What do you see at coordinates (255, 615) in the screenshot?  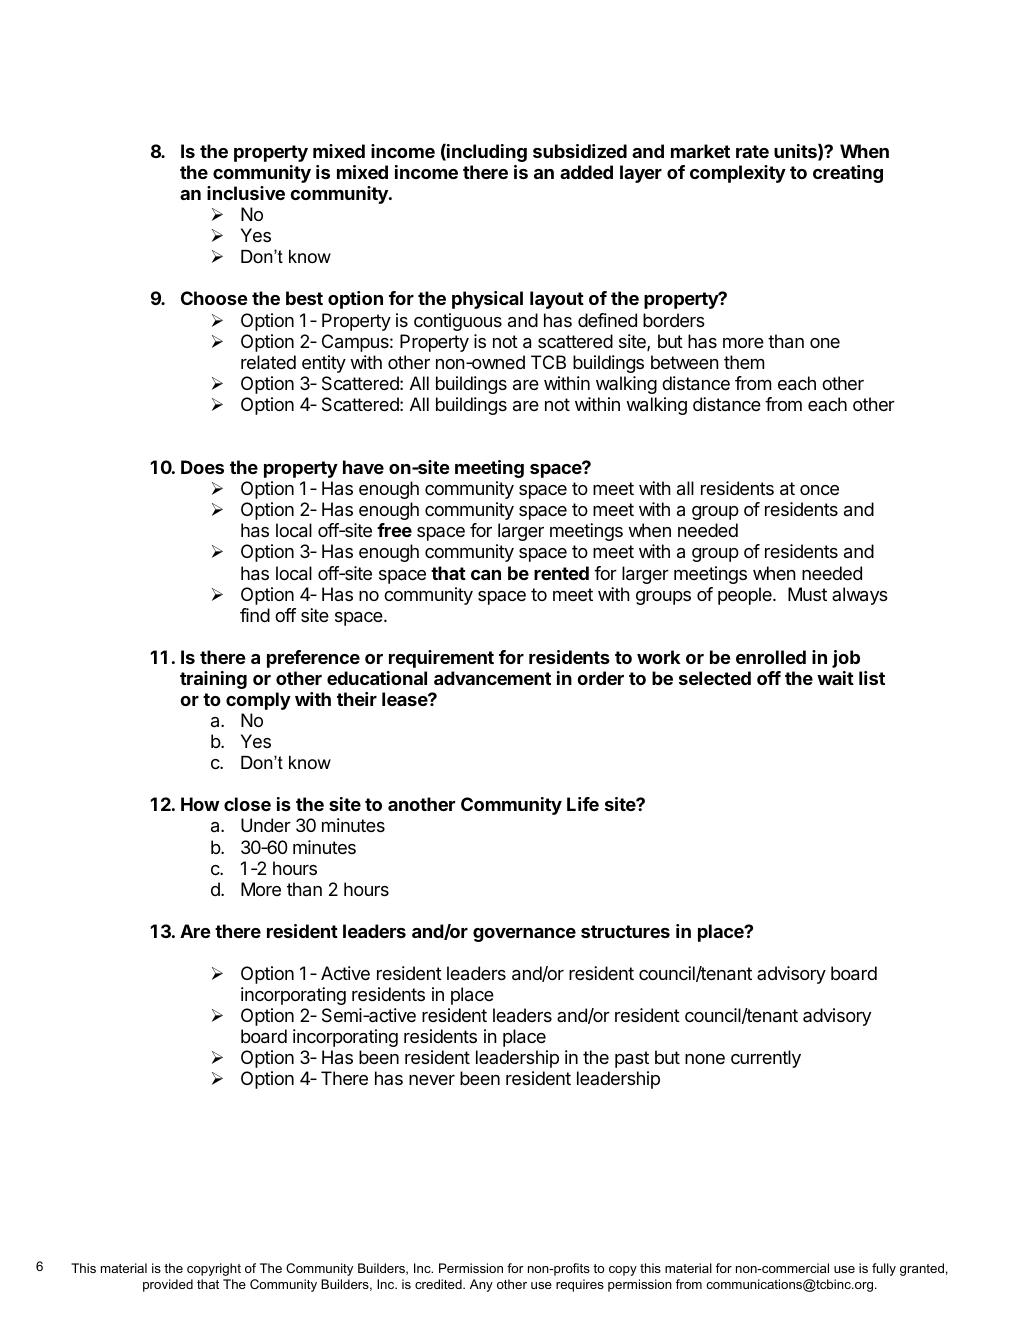 I see `find` at bounding box center [255, 615].
